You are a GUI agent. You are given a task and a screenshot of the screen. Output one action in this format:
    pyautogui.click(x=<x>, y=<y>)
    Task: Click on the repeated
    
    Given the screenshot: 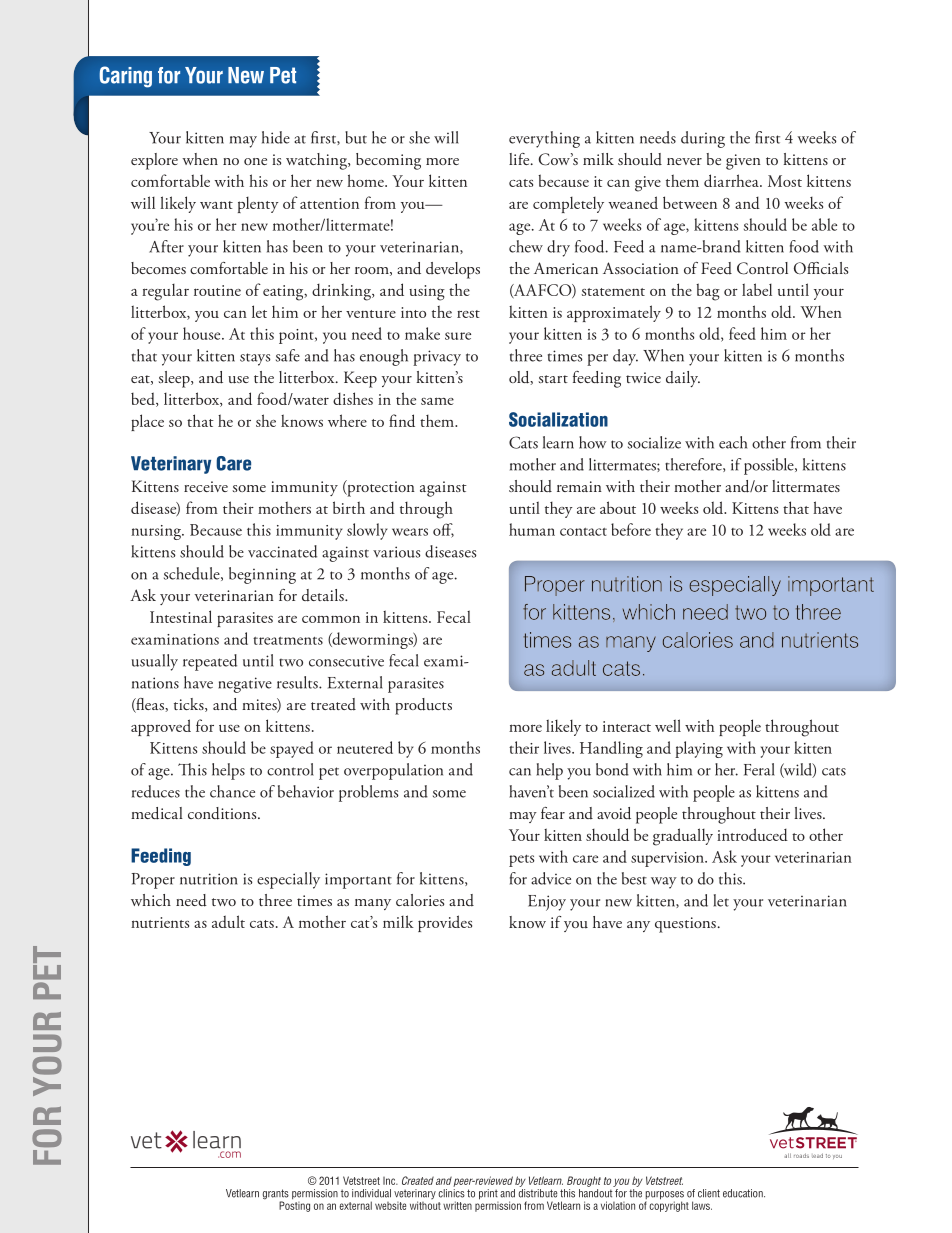 What is the action you would take?
    pyautogui.click(x=210, y=662)
